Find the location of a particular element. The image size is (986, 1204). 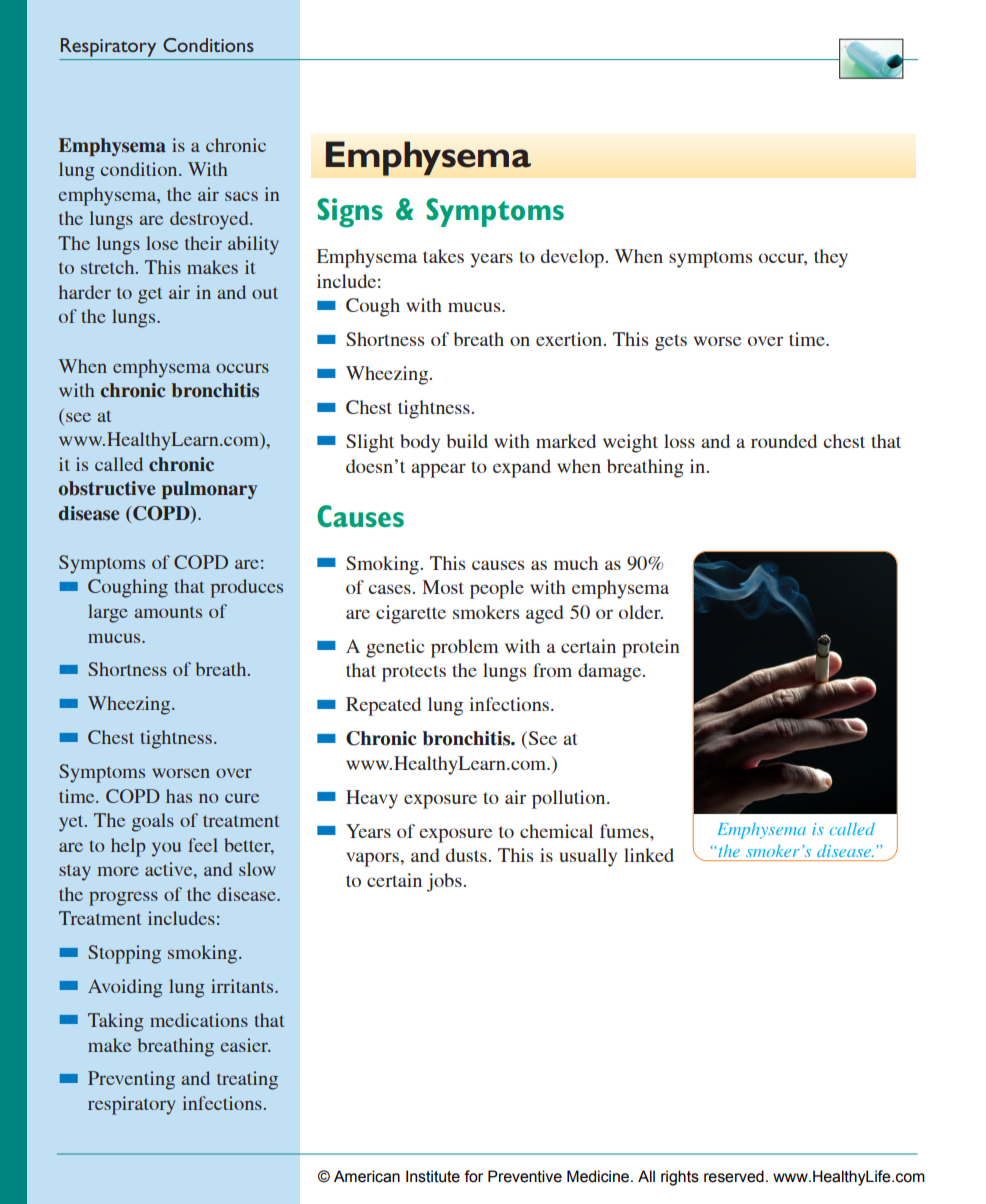

appear is located at coordinates (438, 470).
